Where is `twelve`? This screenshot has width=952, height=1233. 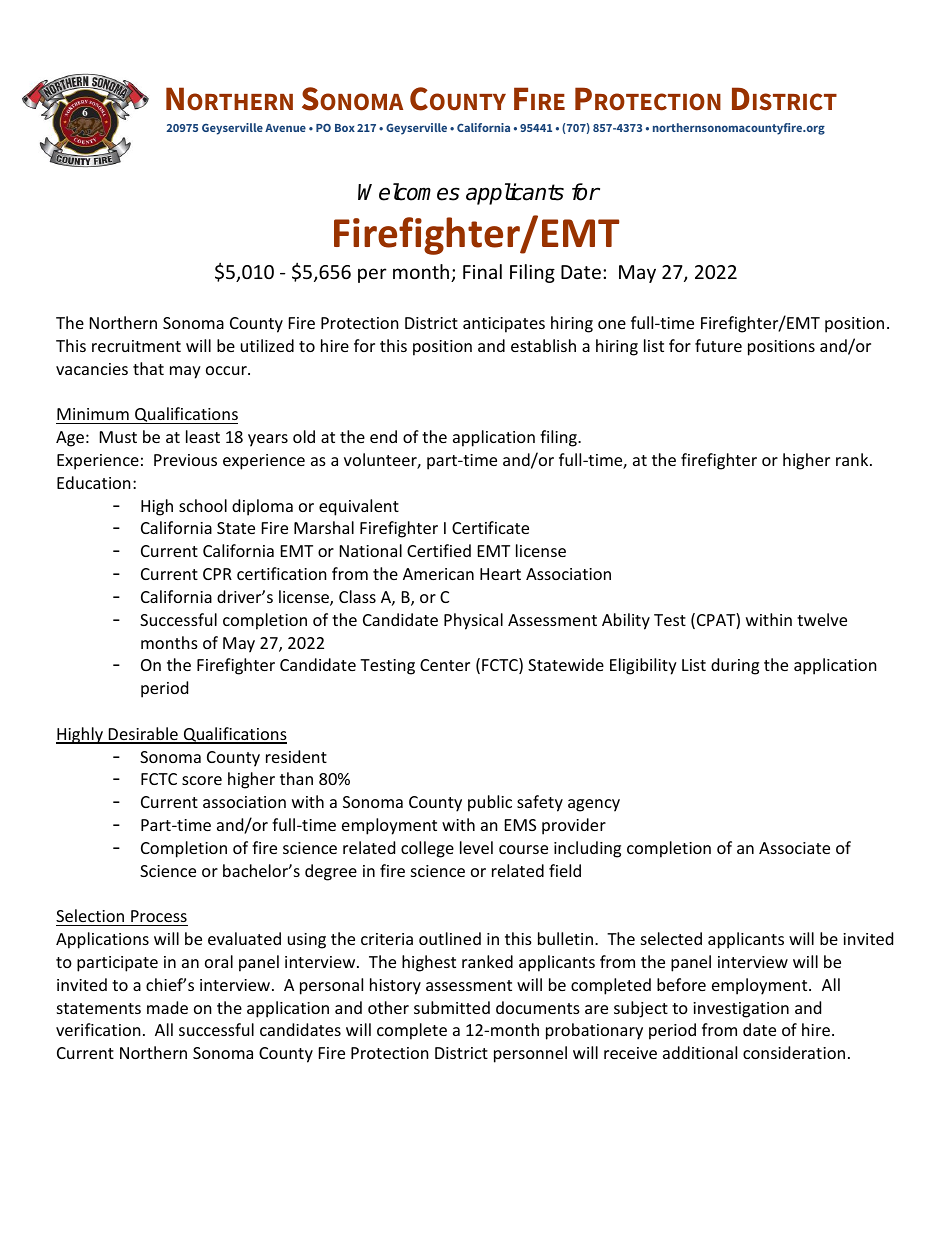 twelve is located at coordinates (822, 619).
